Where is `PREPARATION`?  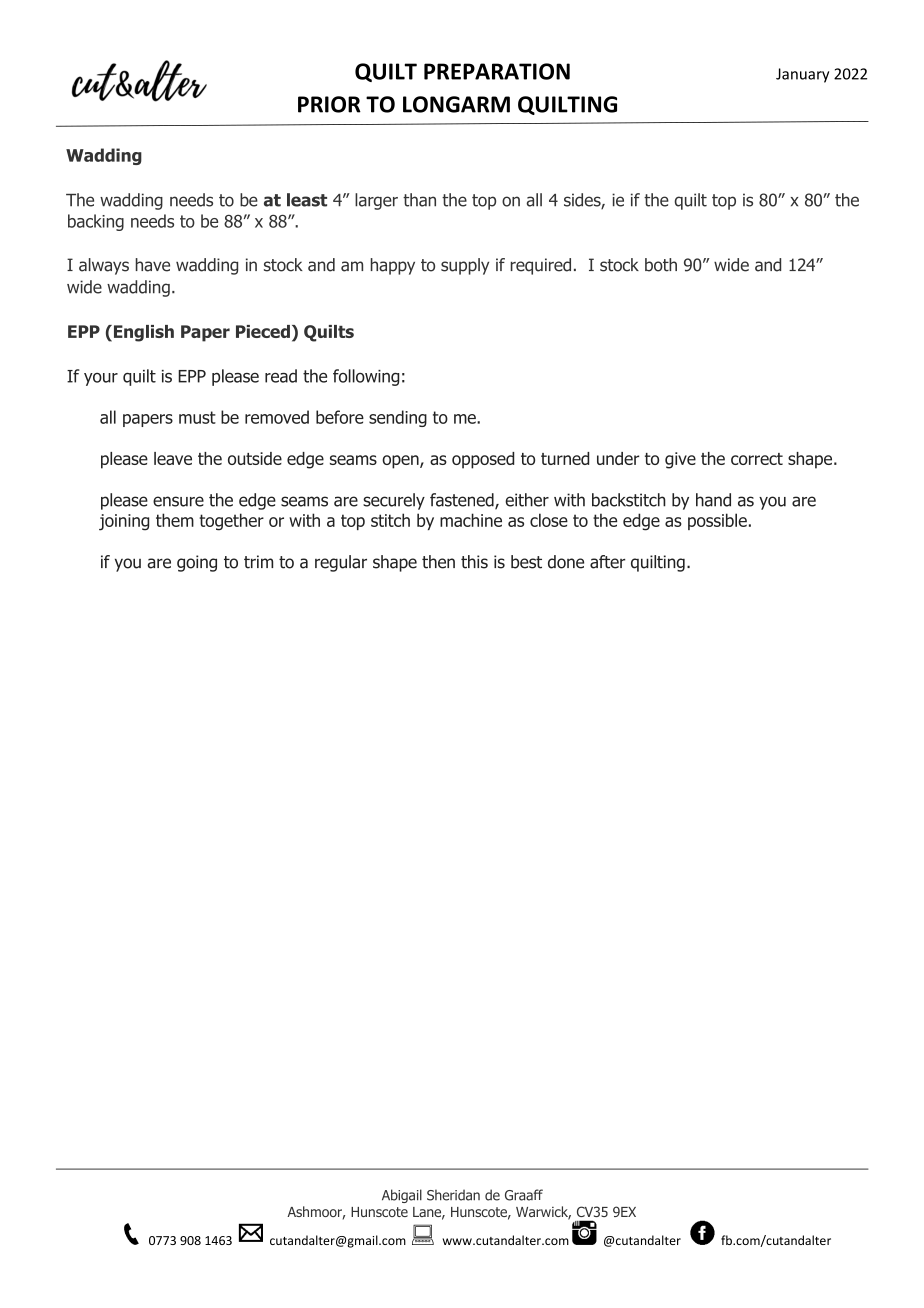 PREPARATION is located at coordinates (497, 71).
